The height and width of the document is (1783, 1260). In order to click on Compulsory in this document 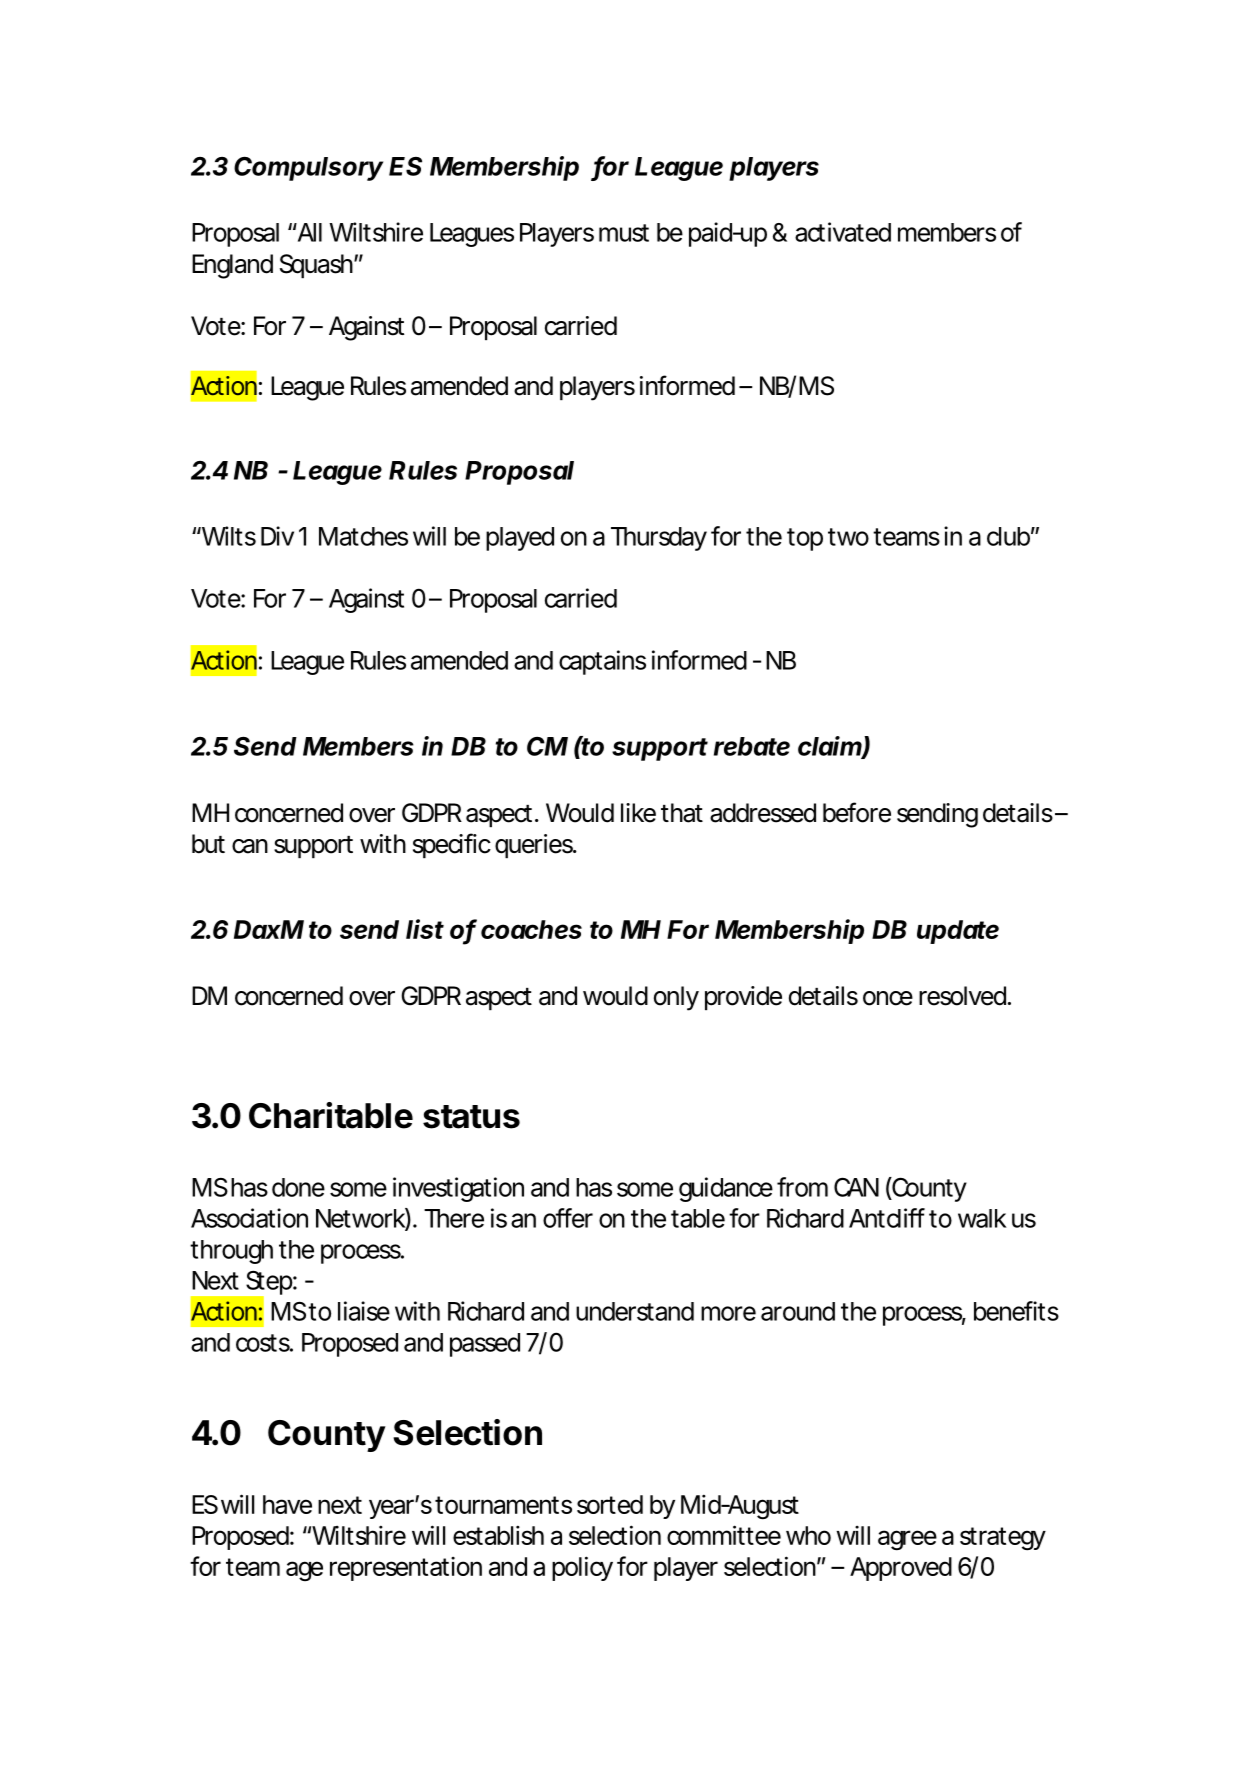, I will do `click(308, 168)`.
